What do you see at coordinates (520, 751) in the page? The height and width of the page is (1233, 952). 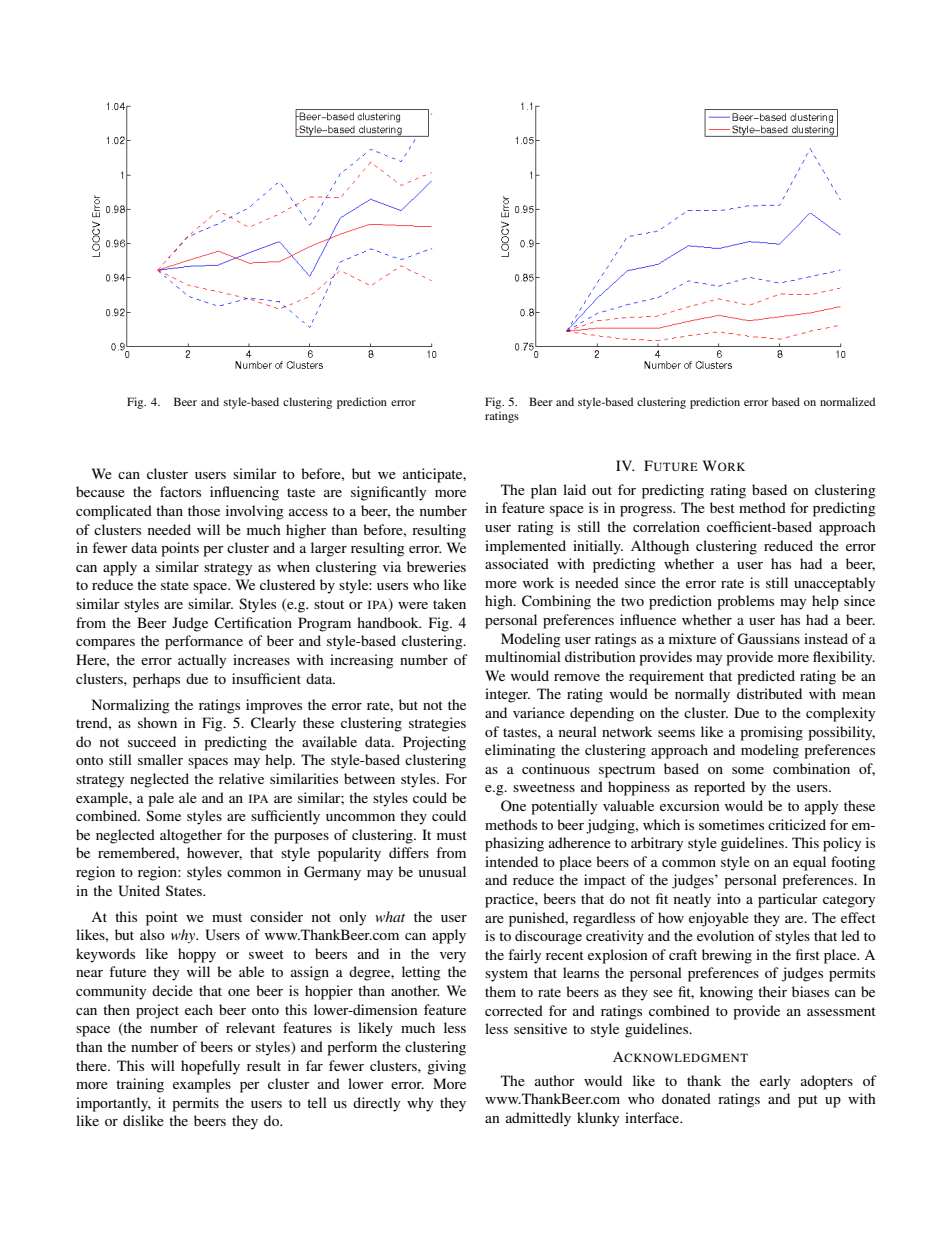 I see `eliminating` at bounding box center [520, 751].
